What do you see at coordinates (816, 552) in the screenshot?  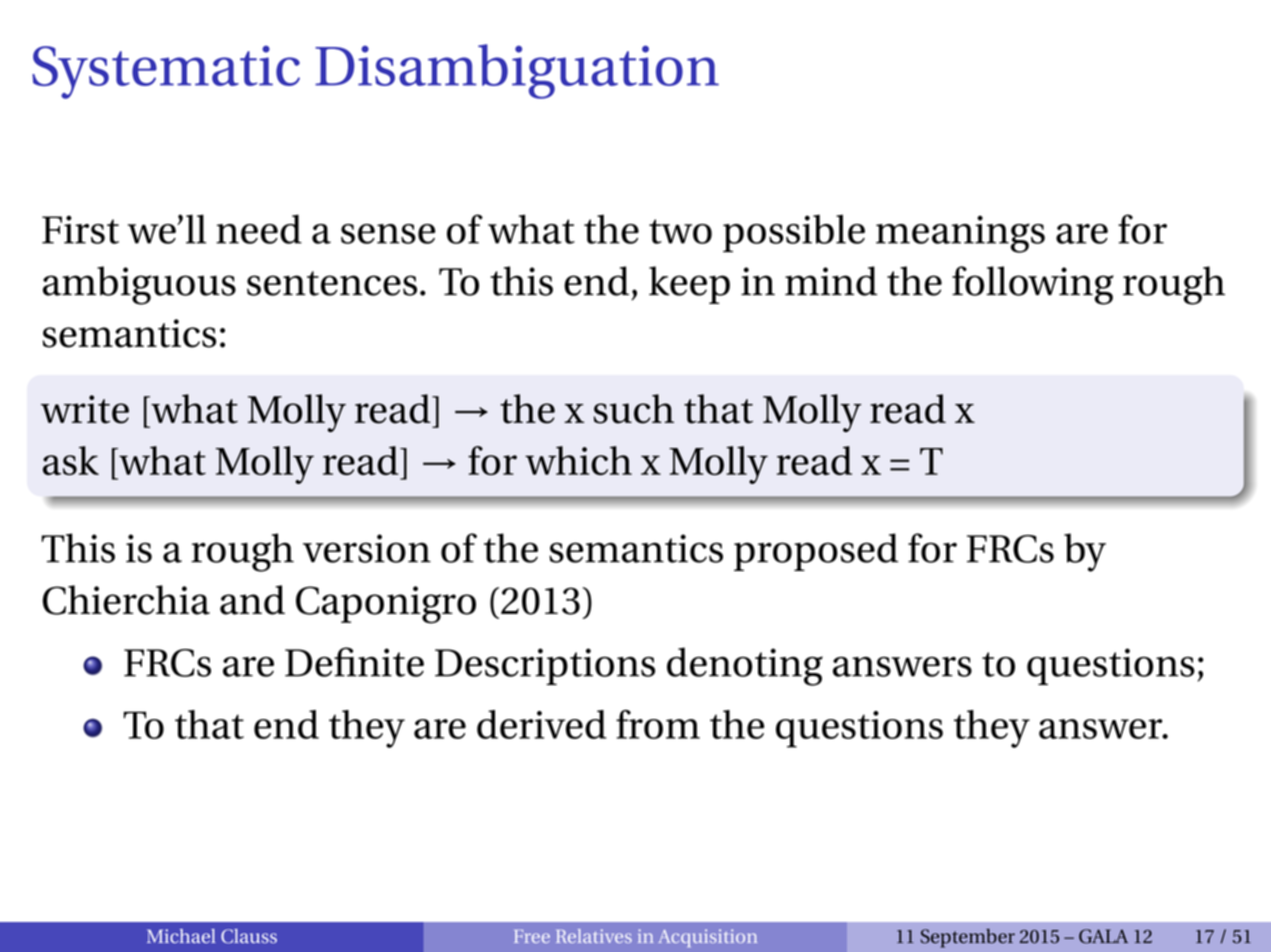 I see `proposed` at bounding box center [816, 552].
